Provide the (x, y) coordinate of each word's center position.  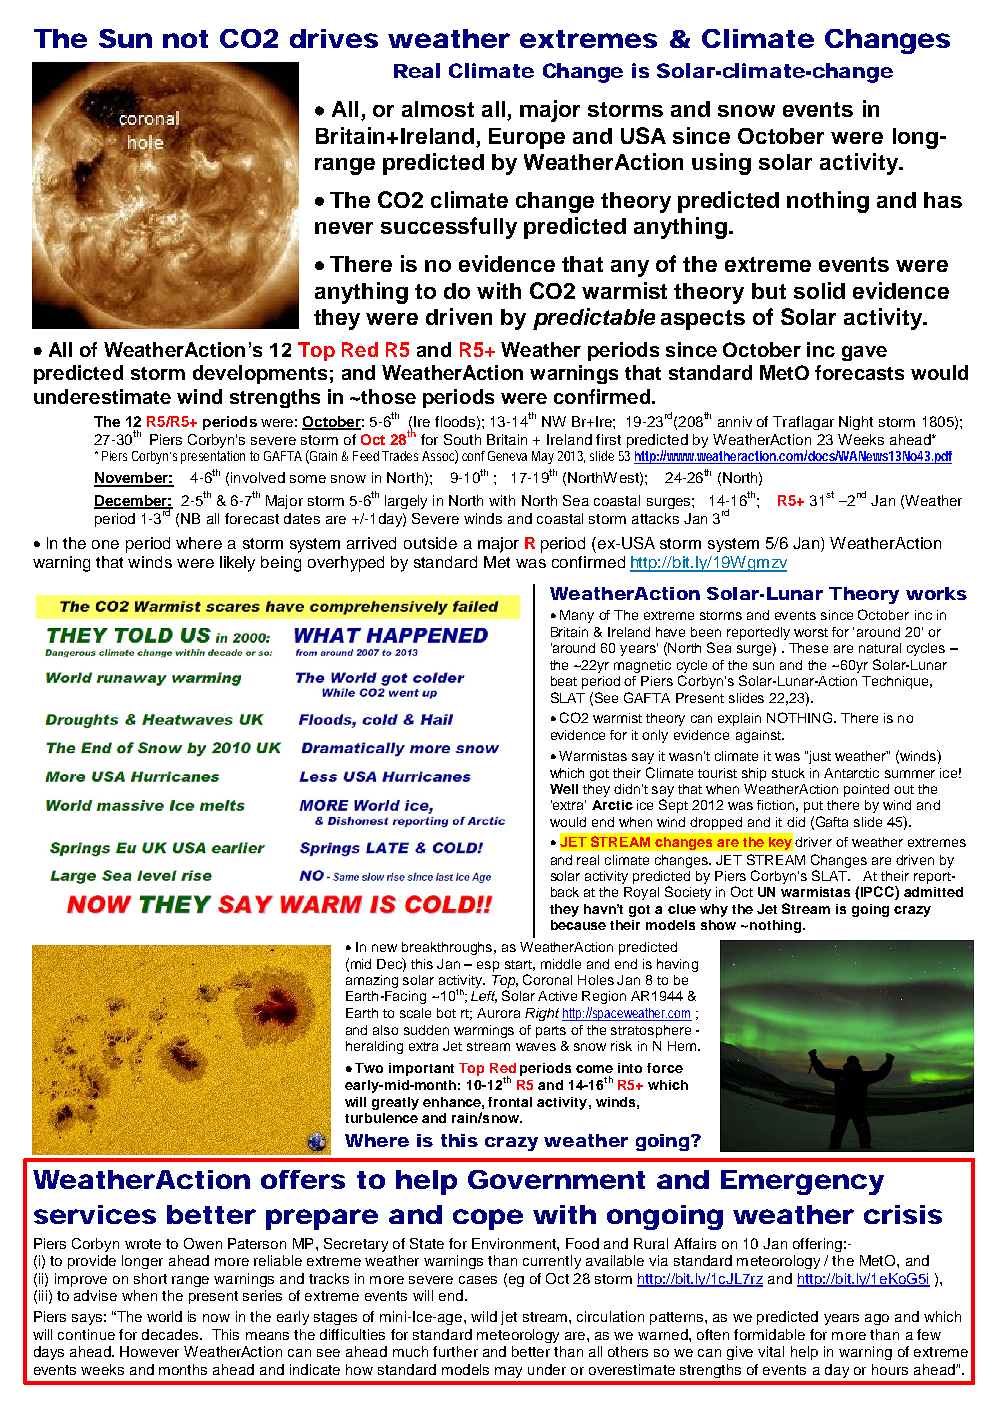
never (344, 228)
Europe (527, 138)
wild (484, 1316)
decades (171, 1334)
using (721, 164)
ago (877, 1319)
